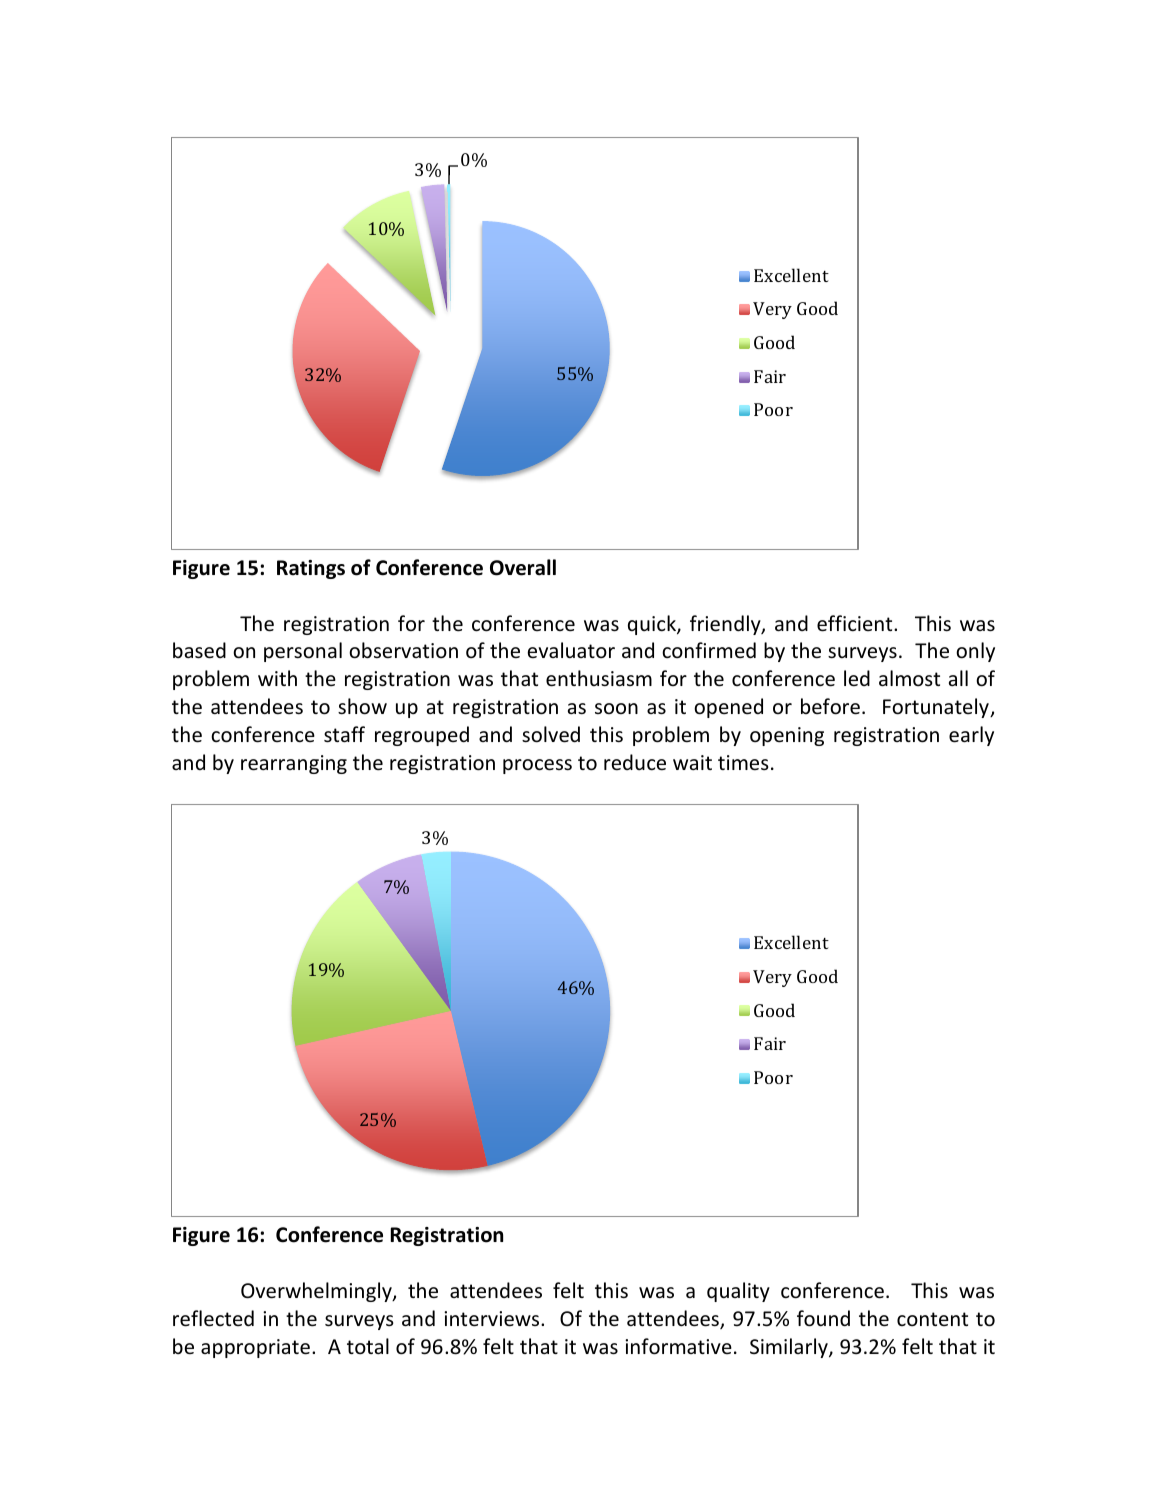 The image size is (1167, 1511). What do you see at coordinates (738, 1292) in the document?
I see `quality` at bounding box center [738, 1292].
